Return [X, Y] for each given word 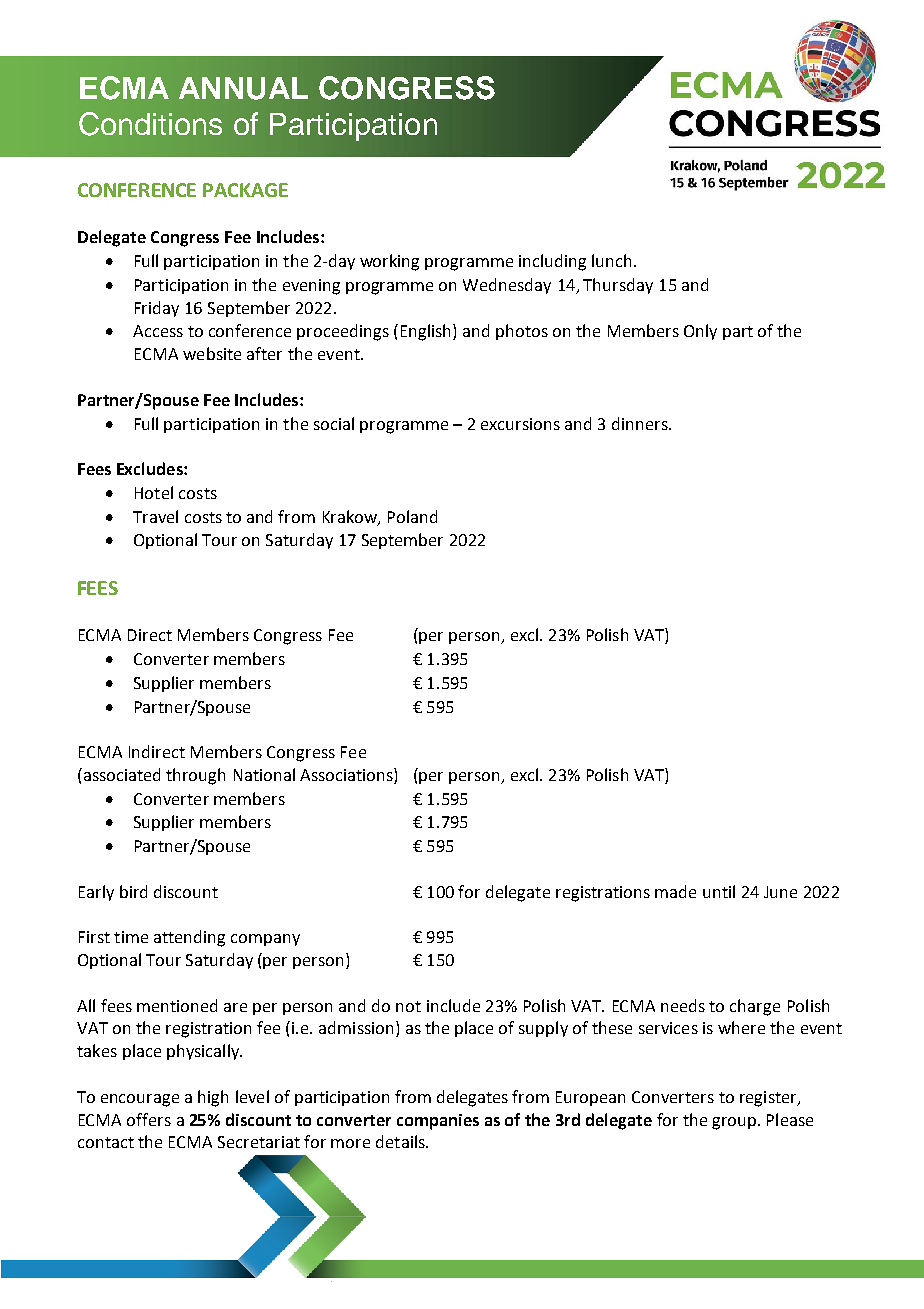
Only [700, 332]
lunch [611, 260]
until [719, 891]
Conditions [150, 124]
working [389, 262]
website [212, 353]
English [427, 332]
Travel [155, 516]
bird [133, 891]
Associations [347, 776]
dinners [641, 423]
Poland [412, 516]
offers [149, 1119]
